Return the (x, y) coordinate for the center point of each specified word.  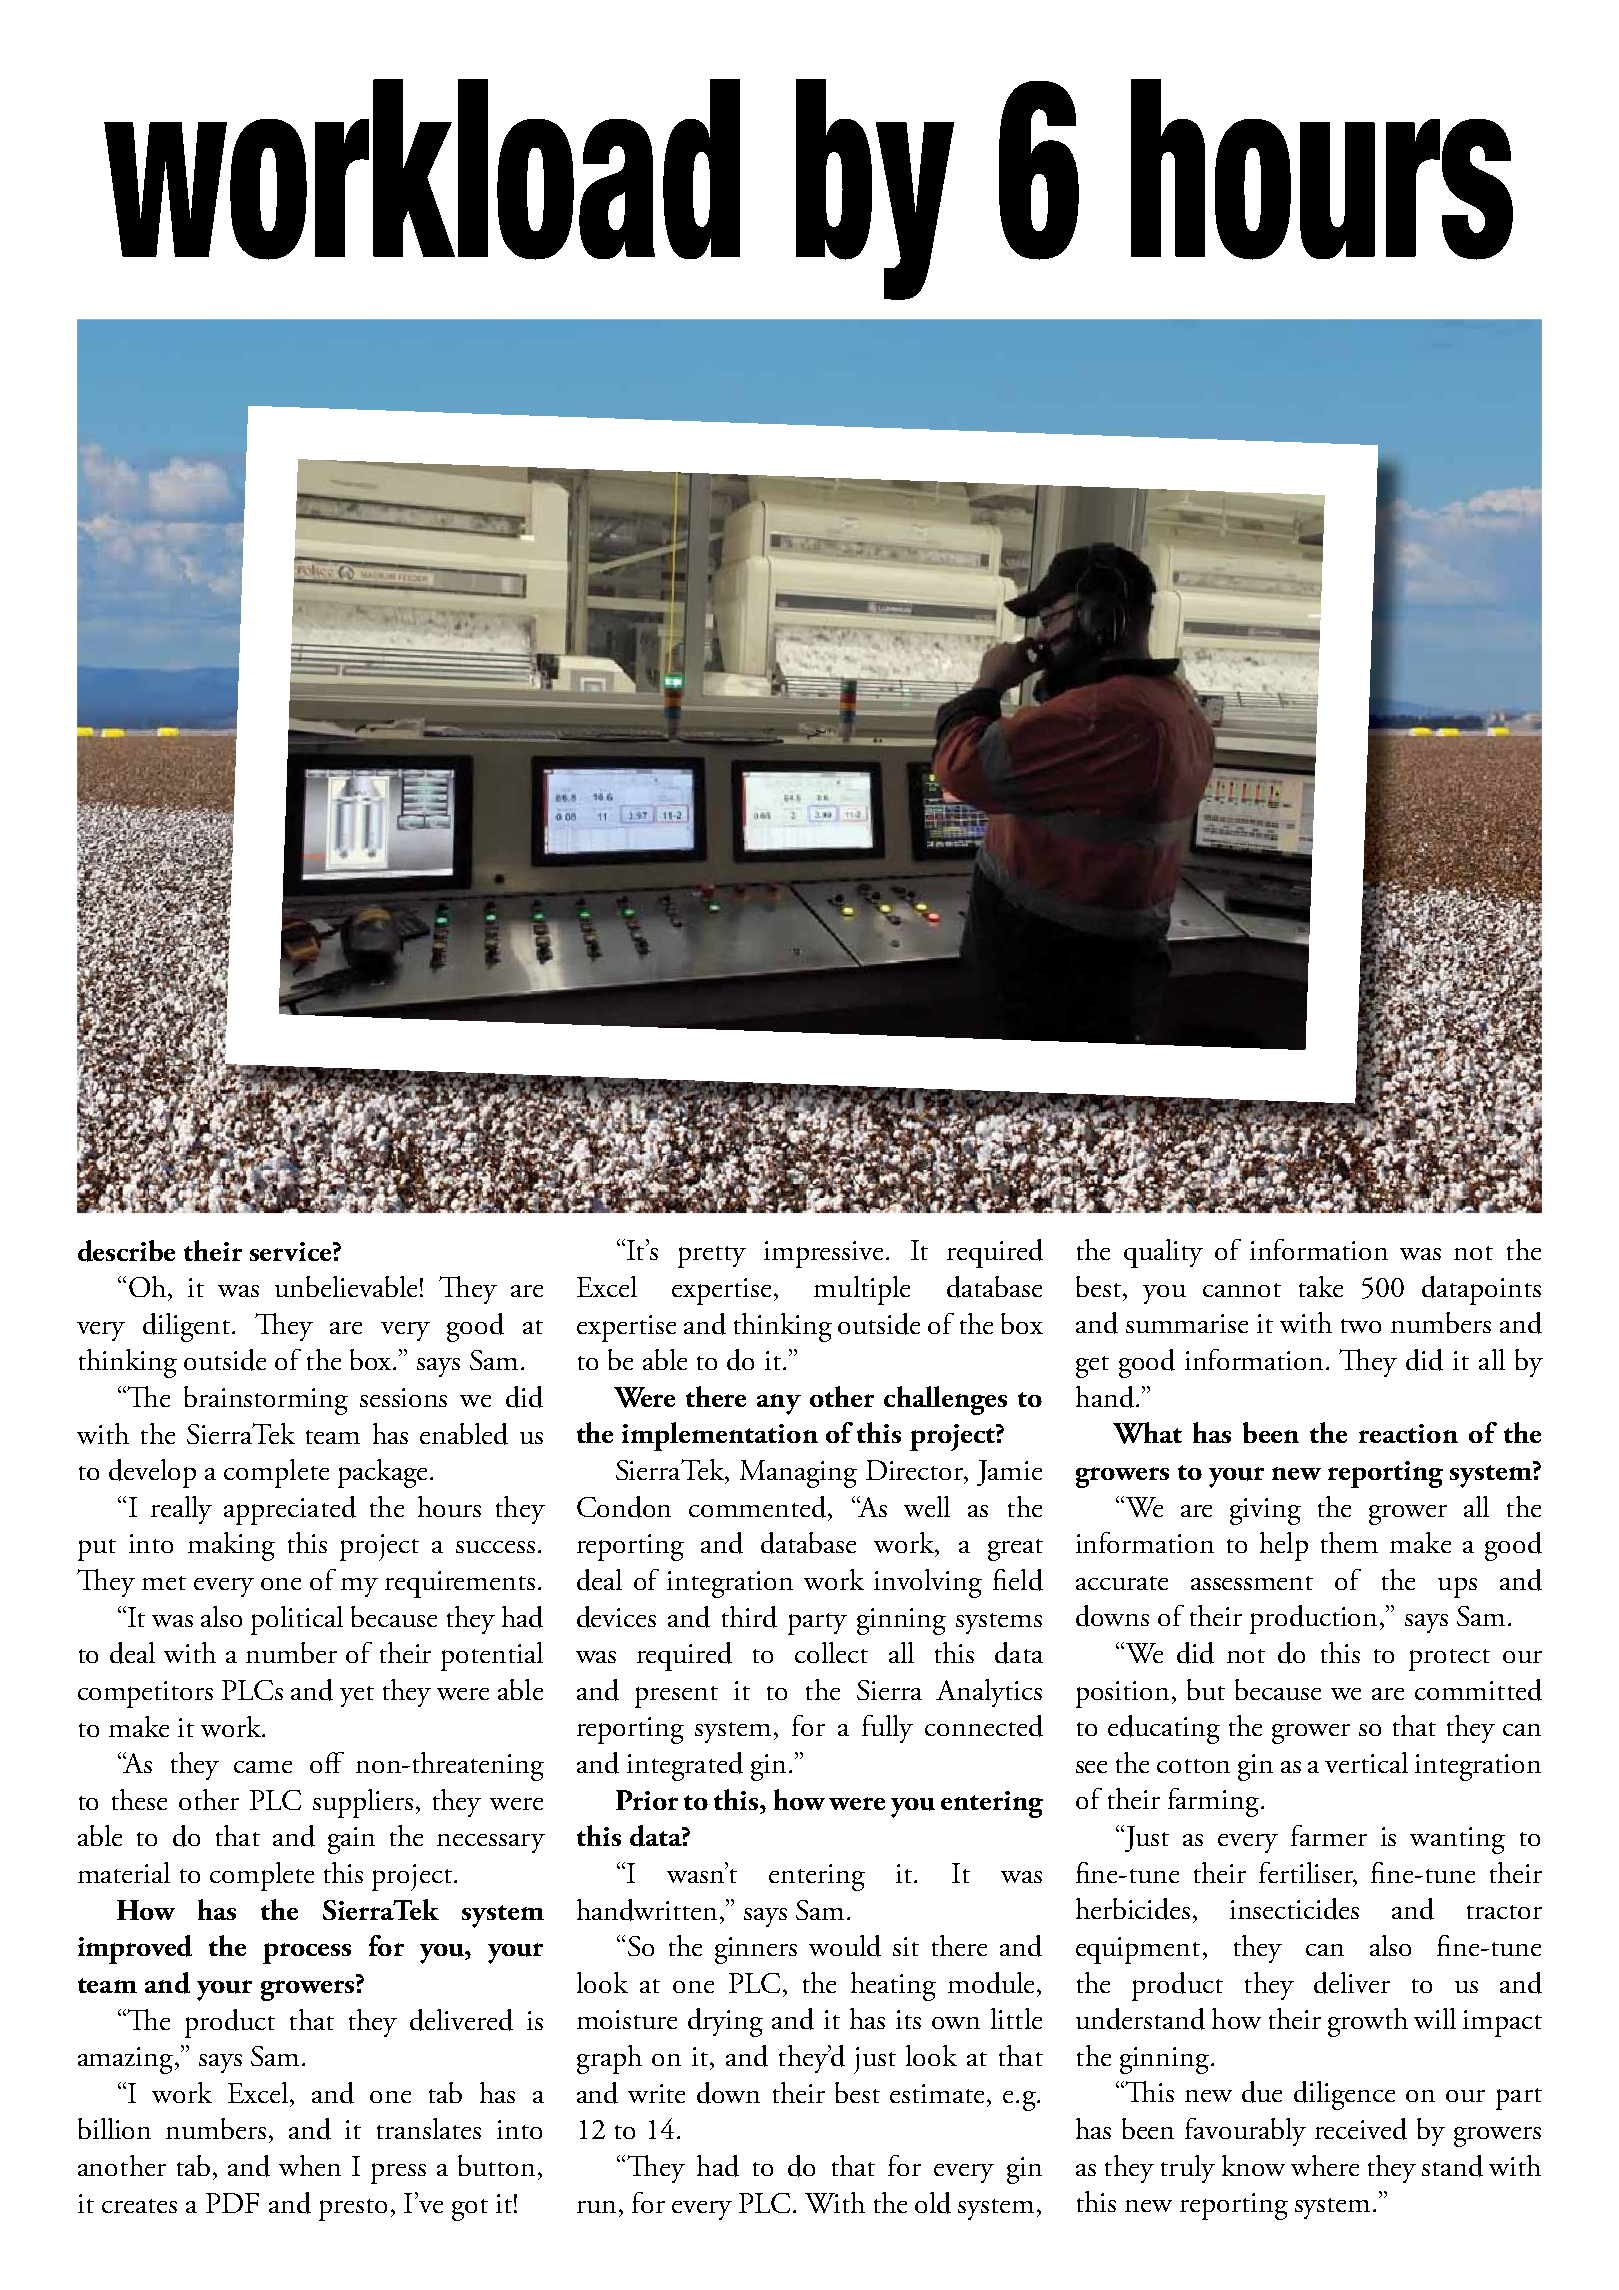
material (124, 1872)
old (933, 2203)
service (292, 1251)
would (845, 1946)
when (310, 2165)
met (164, 1583)
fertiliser (1307, 1874)
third (749, 1617)
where (1325, 2165)
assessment (1252, 1583)
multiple (862, 1290)
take (1321, 1286)
